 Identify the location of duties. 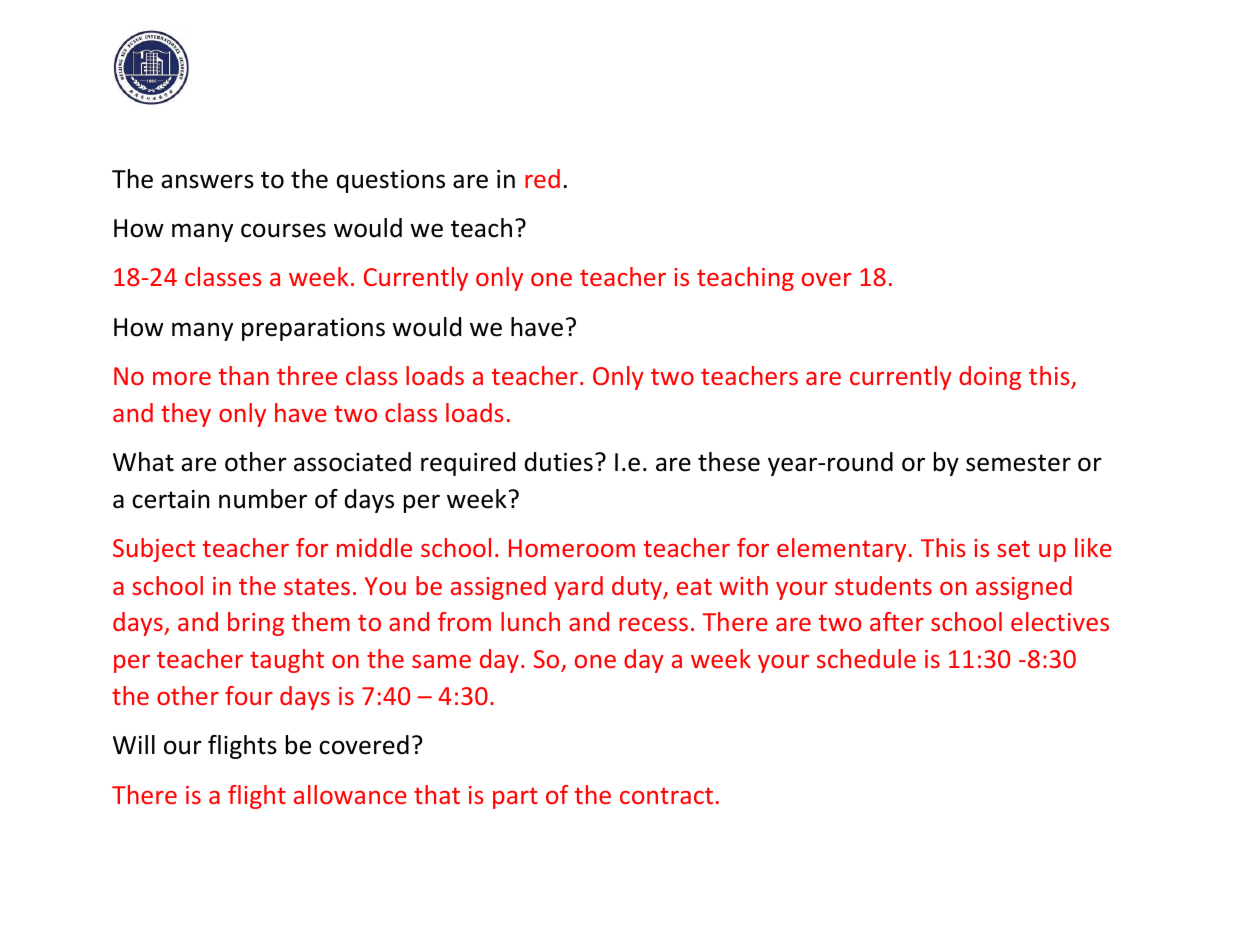
(559, 462).
